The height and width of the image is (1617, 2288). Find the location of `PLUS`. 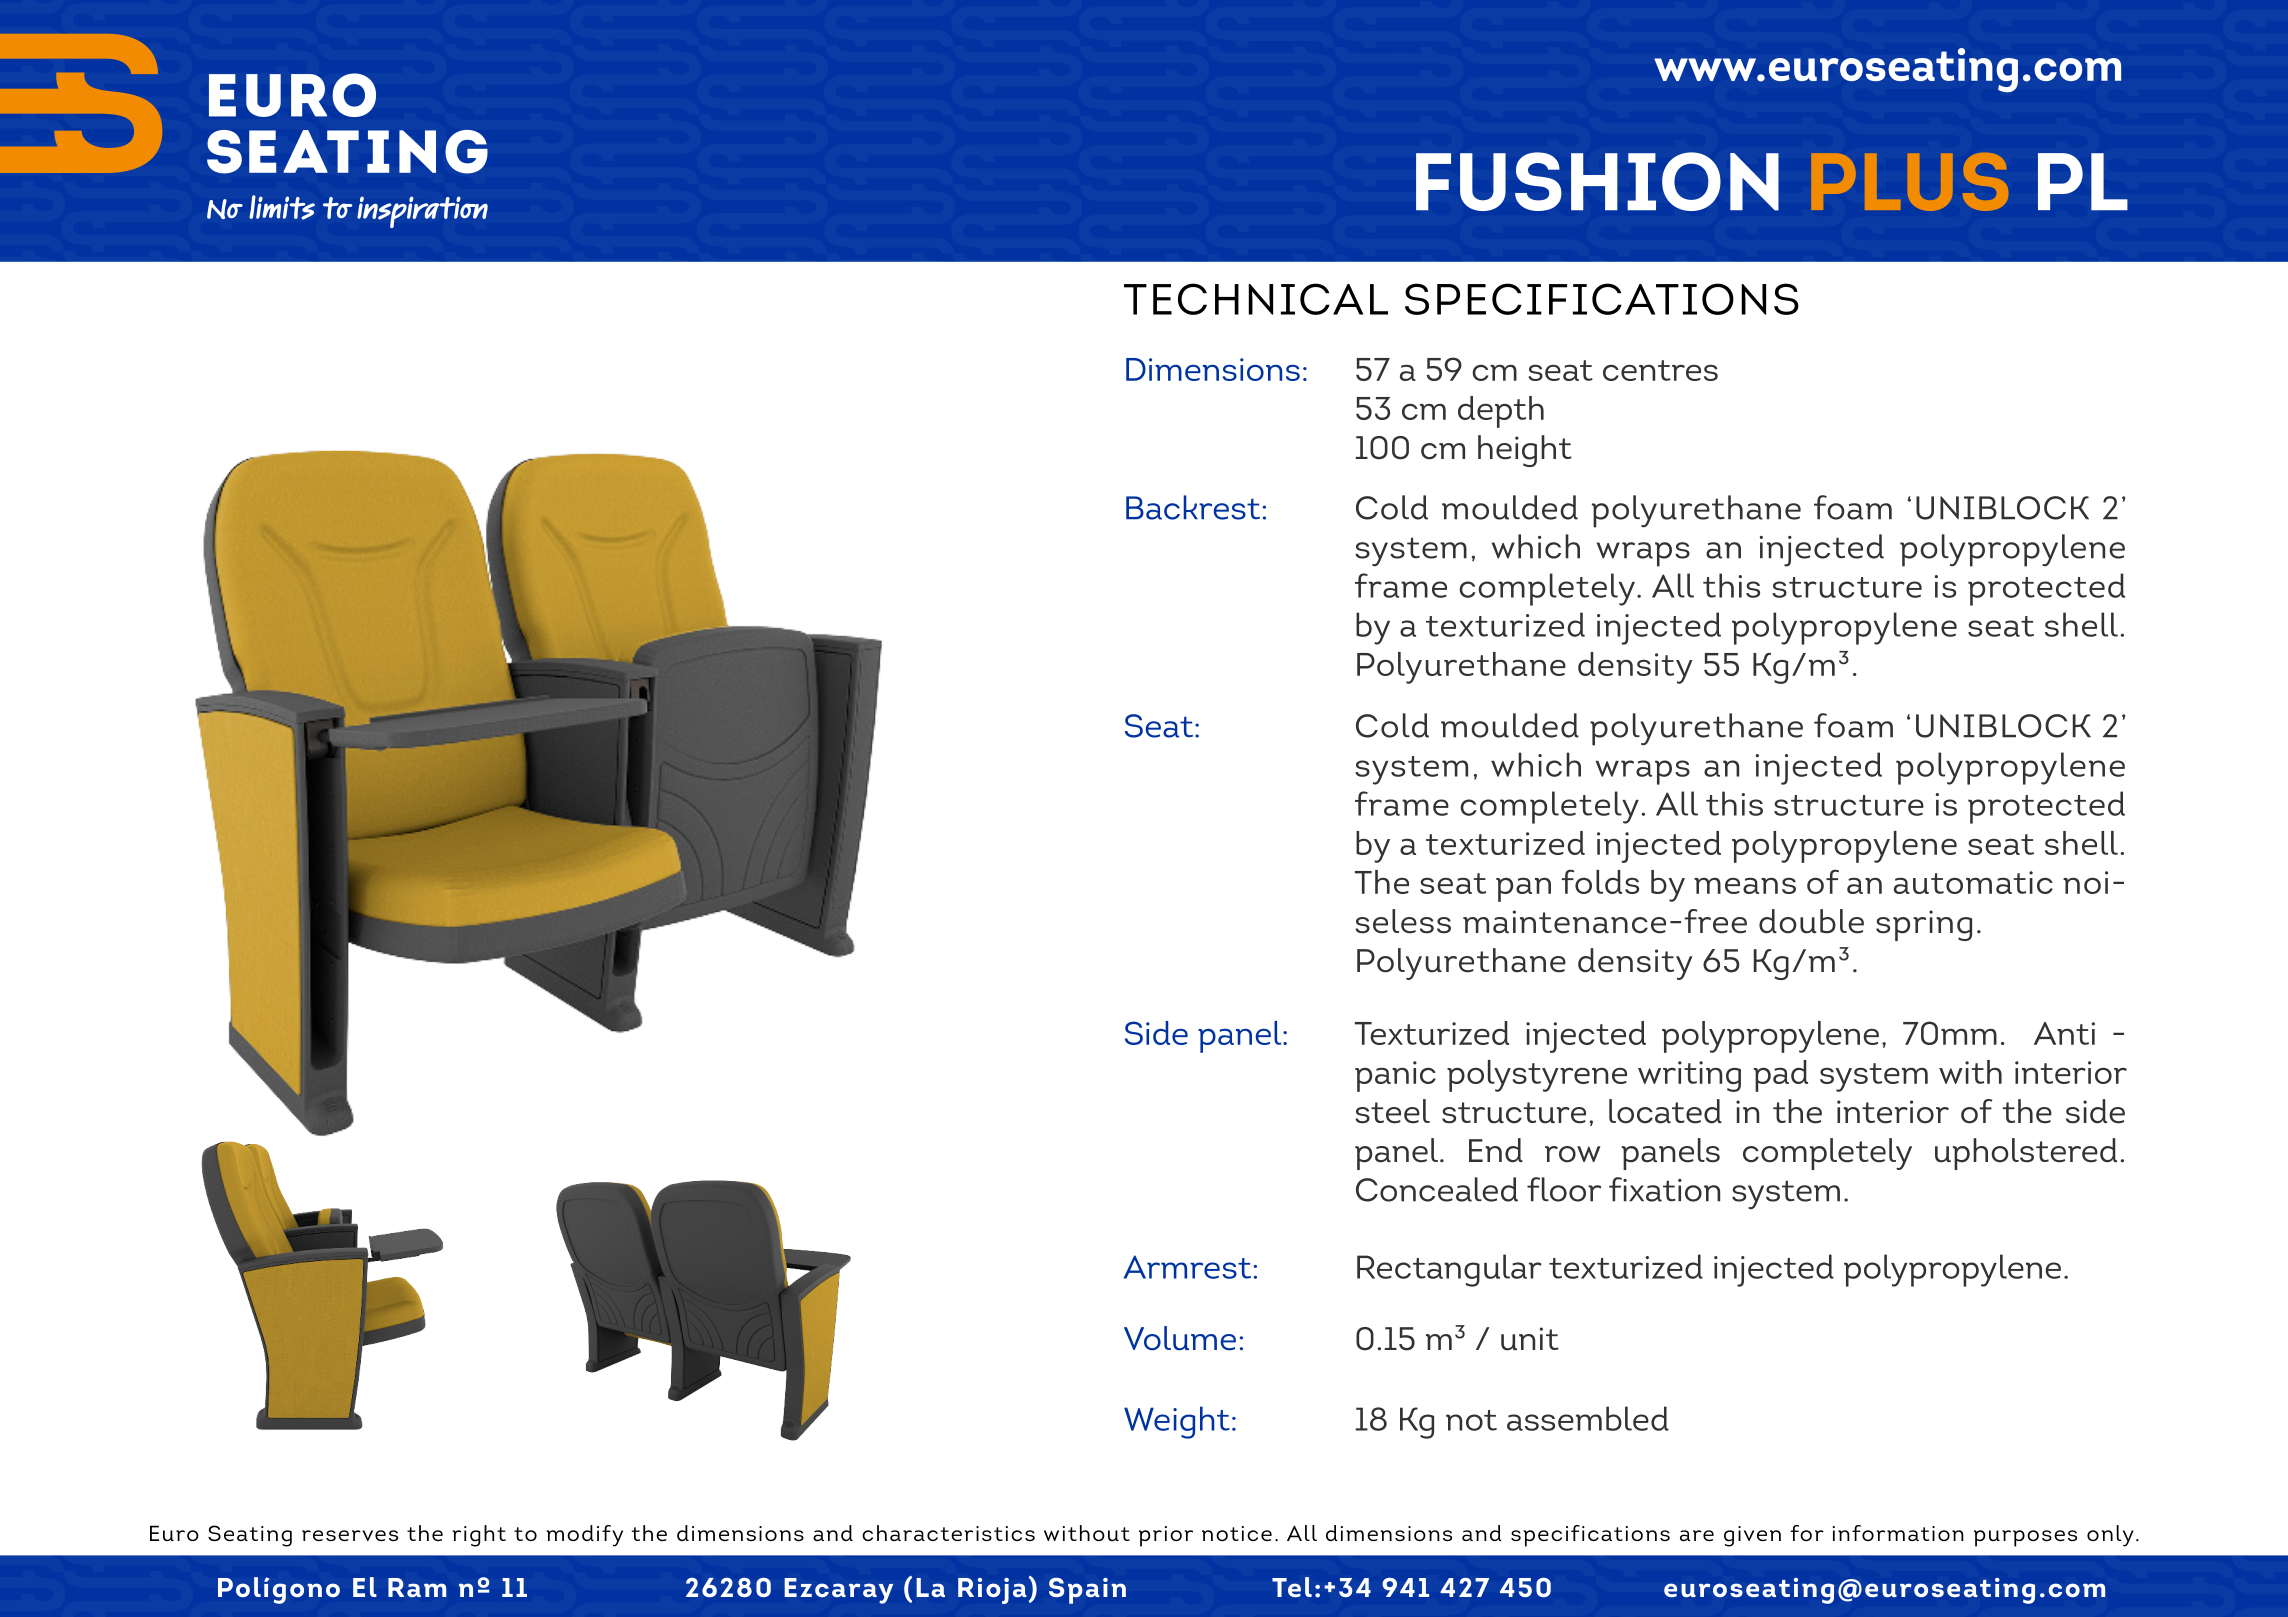

PLUS is located at coordinates (1910, 182).
